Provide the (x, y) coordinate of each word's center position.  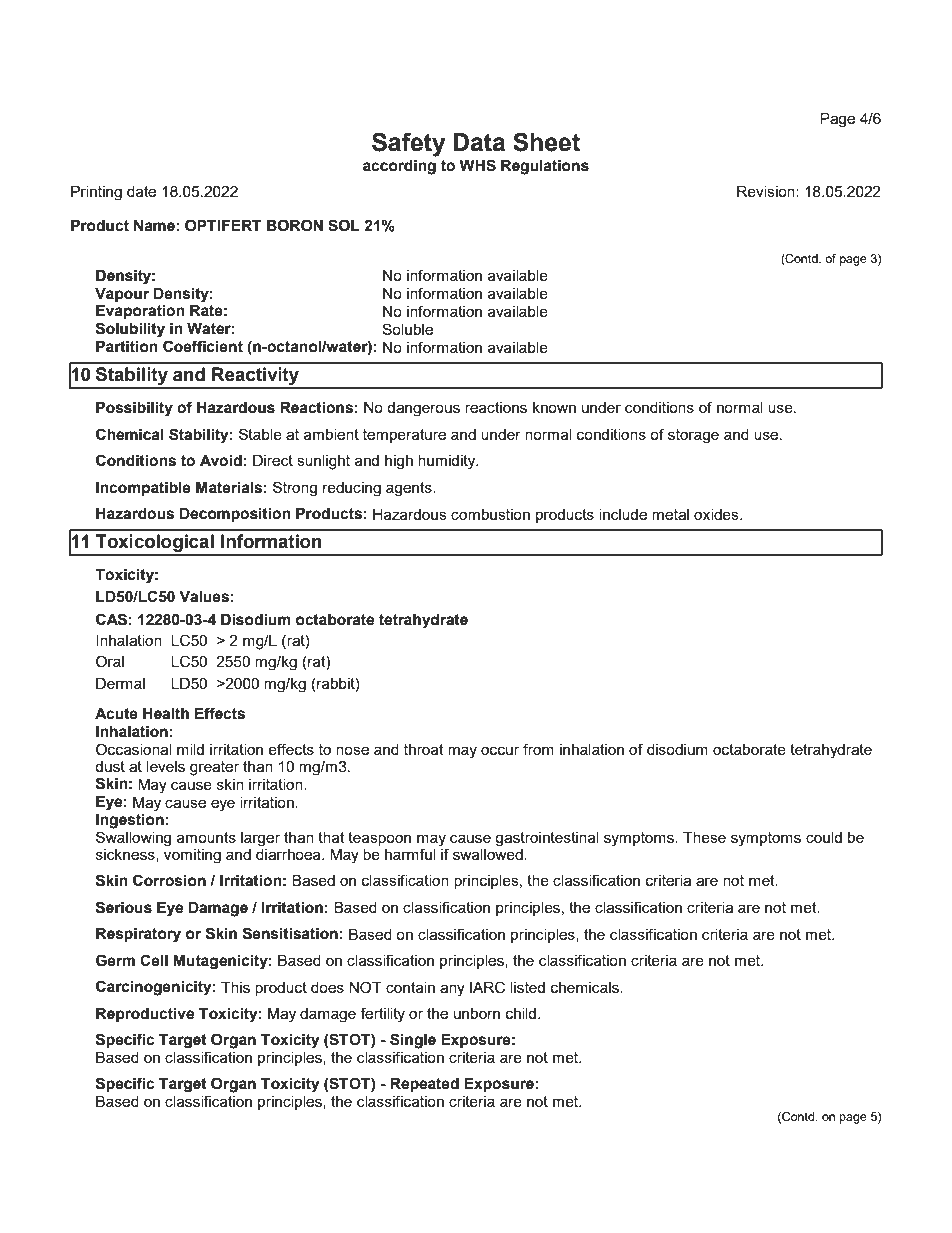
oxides (717, 514)
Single (413, 1041)
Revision (767, 191)
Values (204, 596)
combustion (490, 514)
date (141, 191)
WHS (477, 165)
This (235, 987)
